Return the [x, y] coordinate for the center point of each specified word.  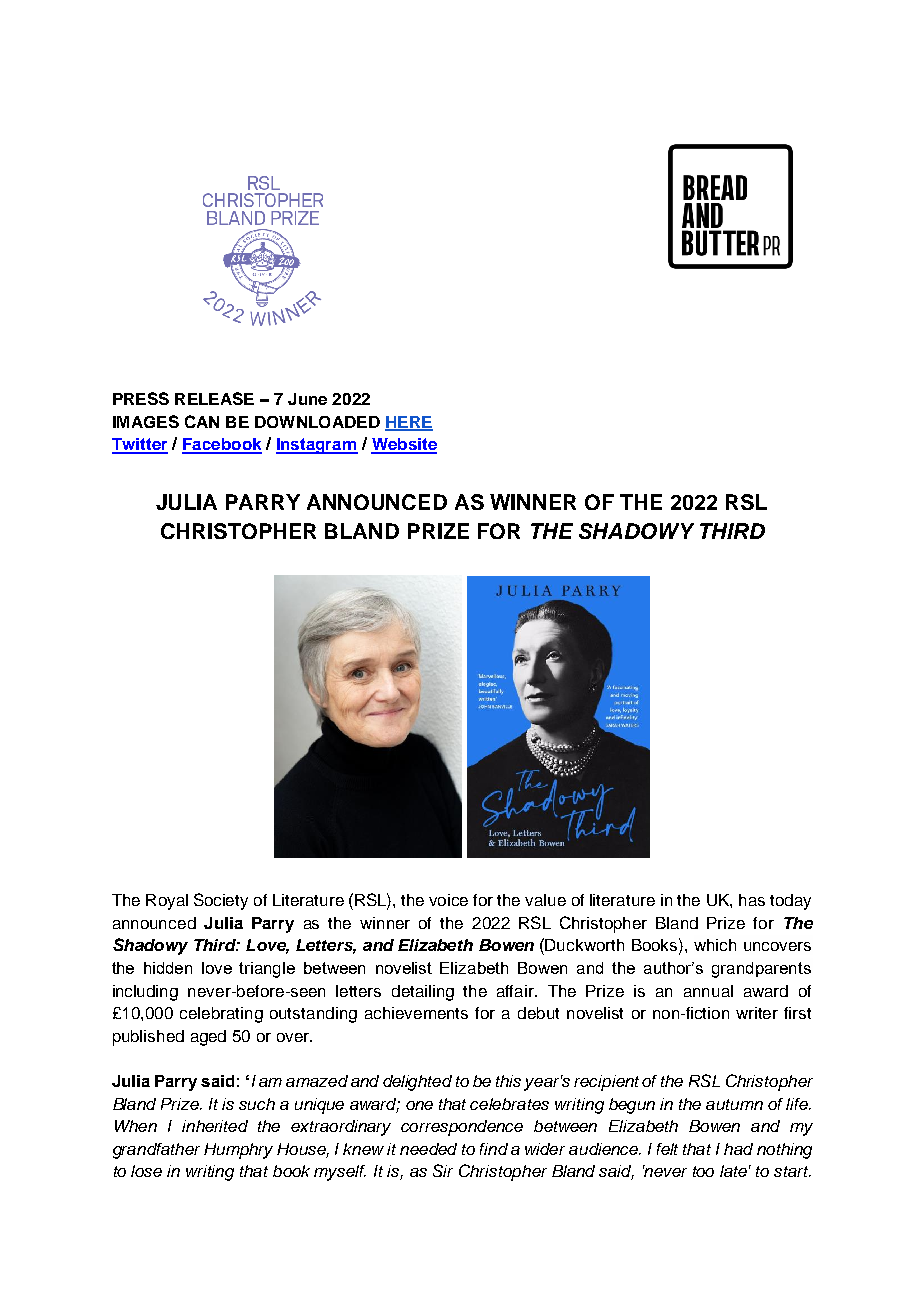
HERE [409, 423]
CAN [202, 421]
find [494, 1149]
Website [404, 445]
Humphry [238, 1151]
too [703, 1171]
